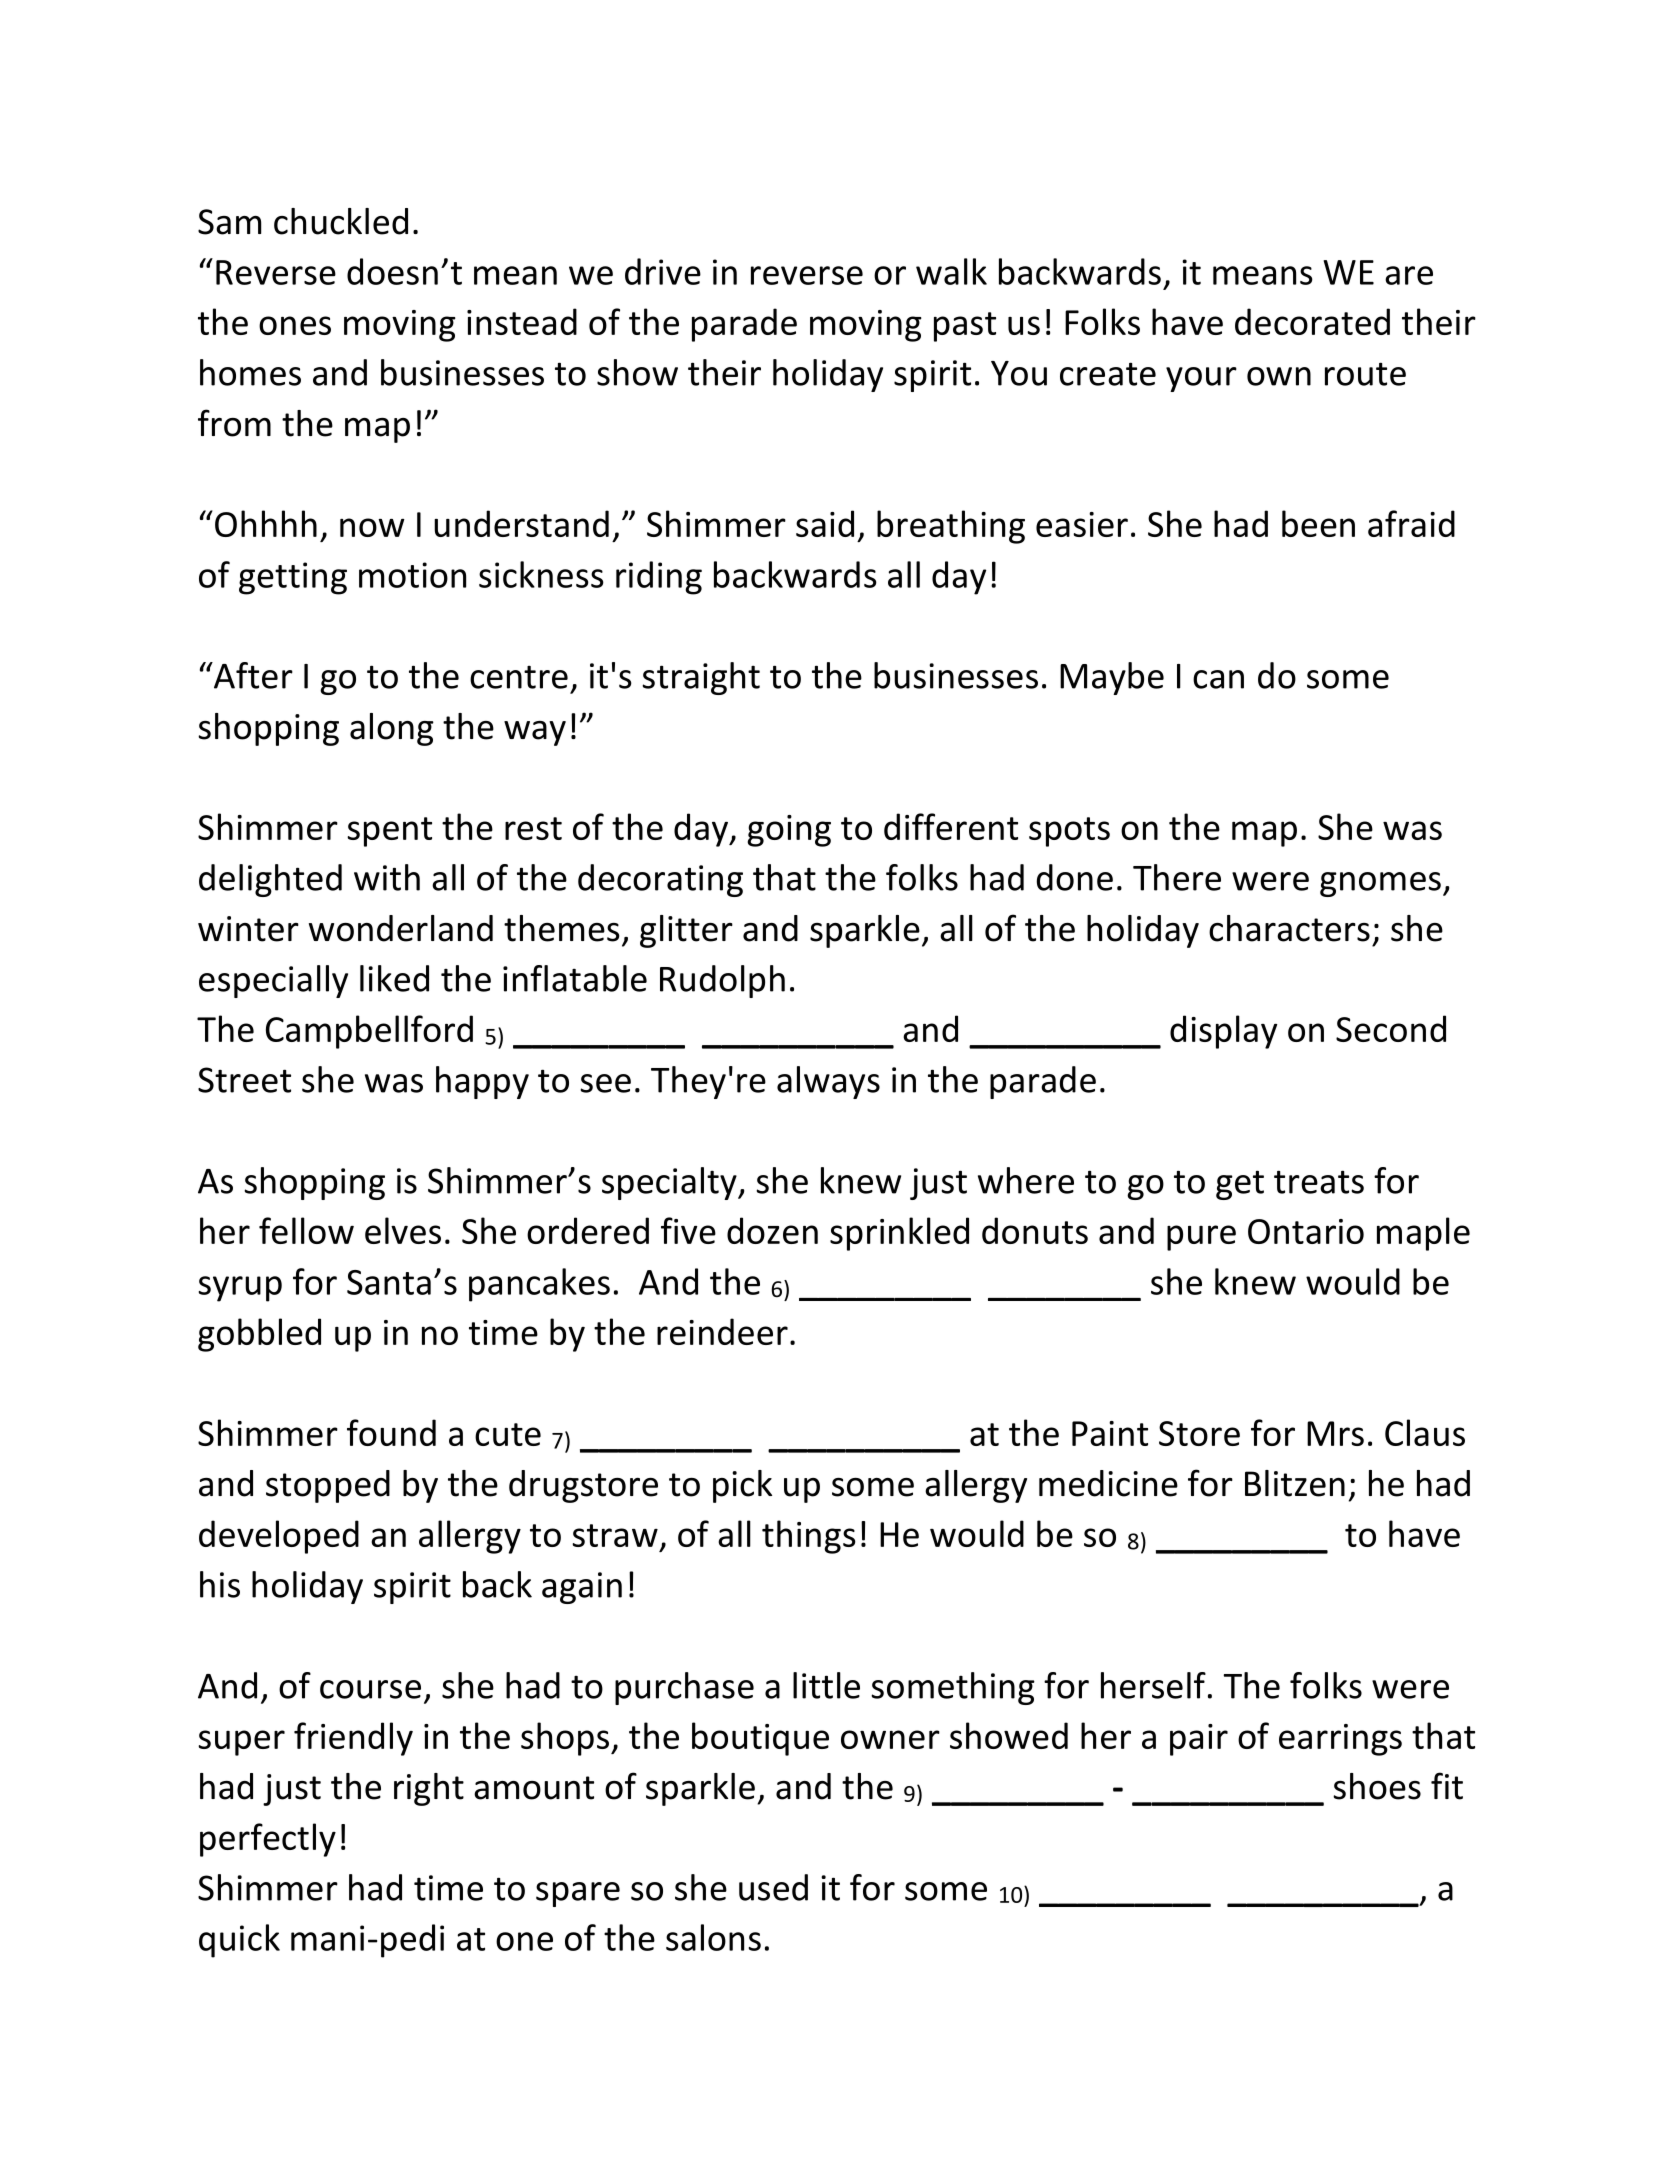  I want to click on display, so click(1223, 1032).
